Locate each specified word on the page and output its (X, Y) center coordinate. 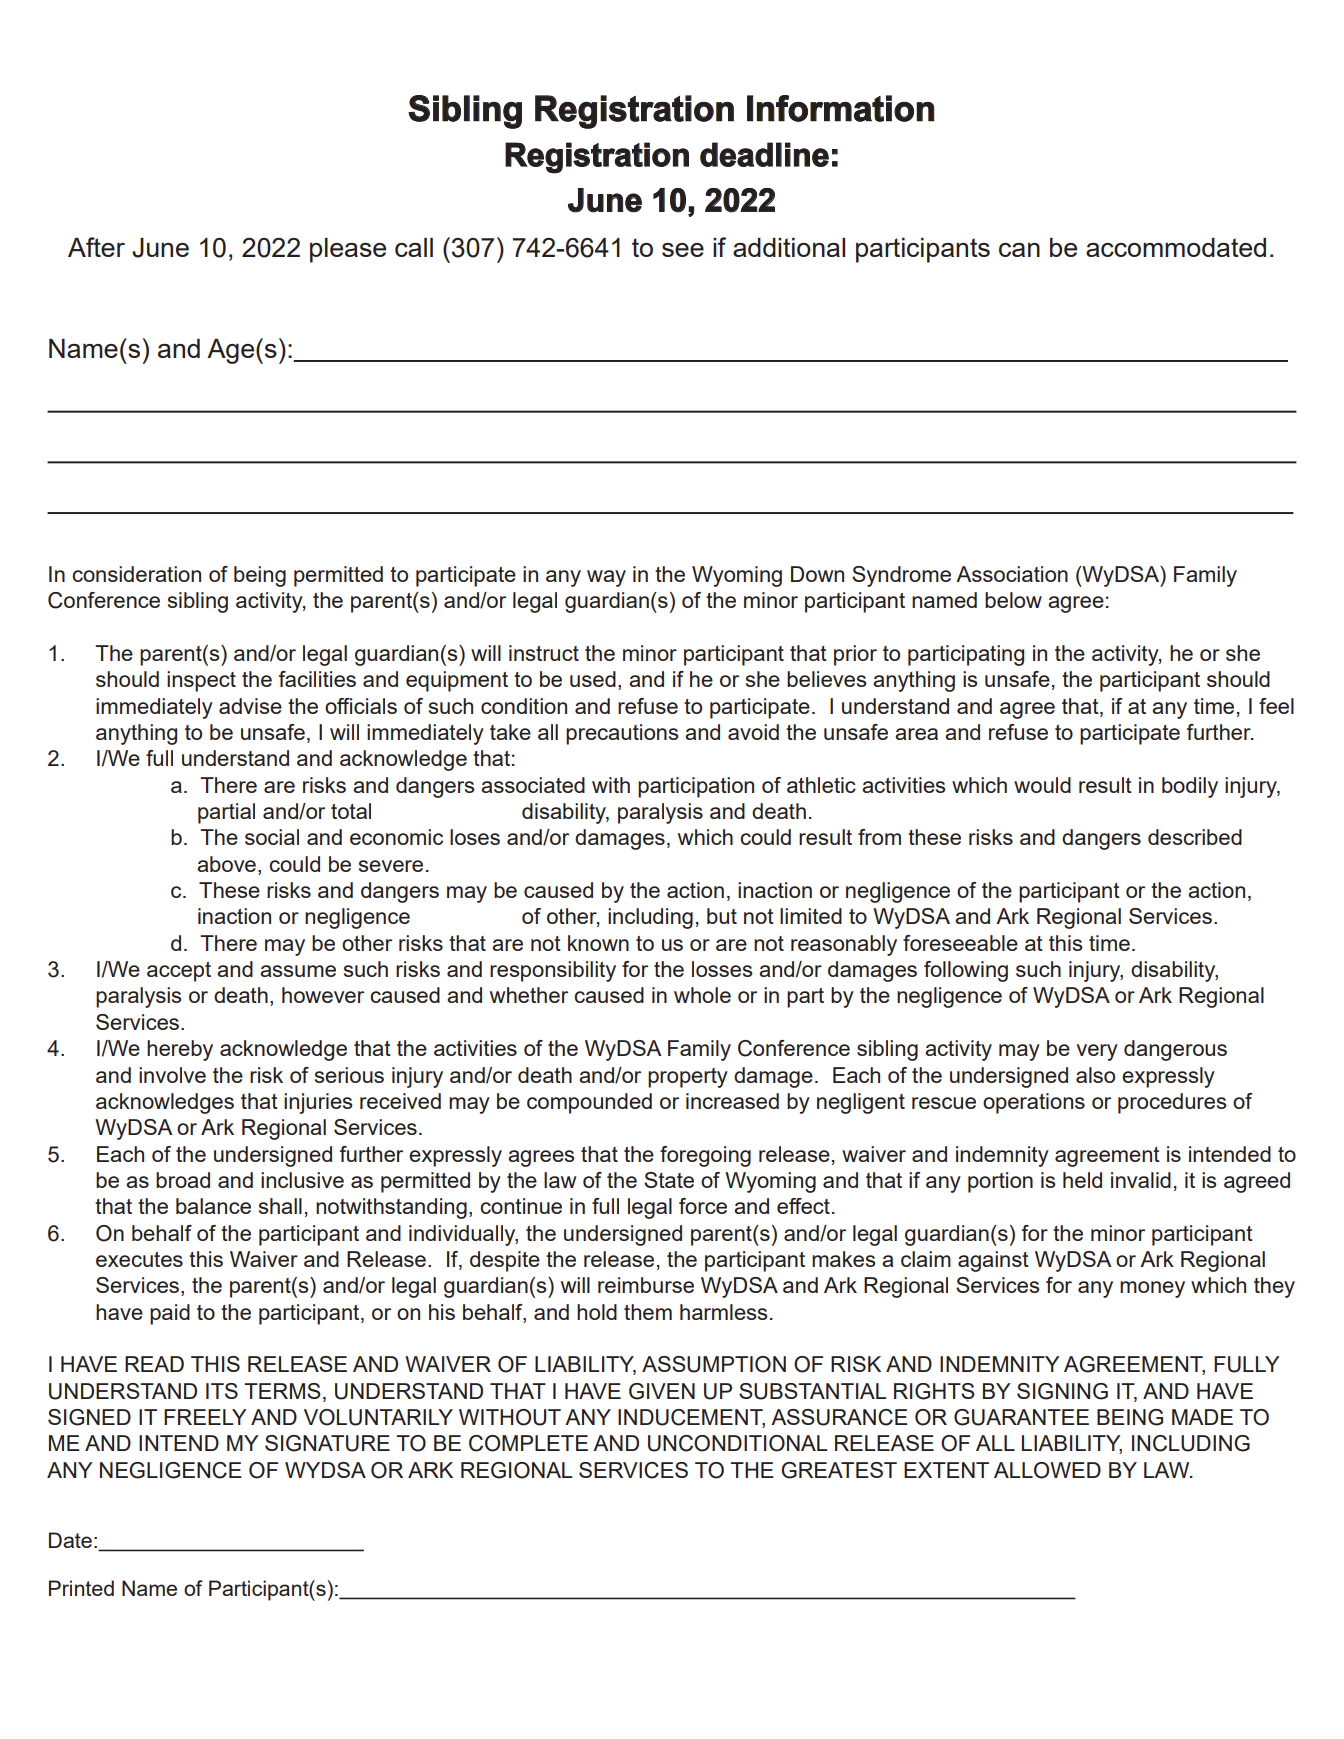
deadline (764, 154)
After (96, 247)
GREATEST (839, 1470)
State (669, 1180)
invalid (1141, 1180)
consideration (136, 574)
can (1019, 250)
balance (213, 1206)
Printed (81, 1588)
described (1195, 837)
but (722, 916)
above (226, 864)
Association (1012, 574)
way (606, 578)
